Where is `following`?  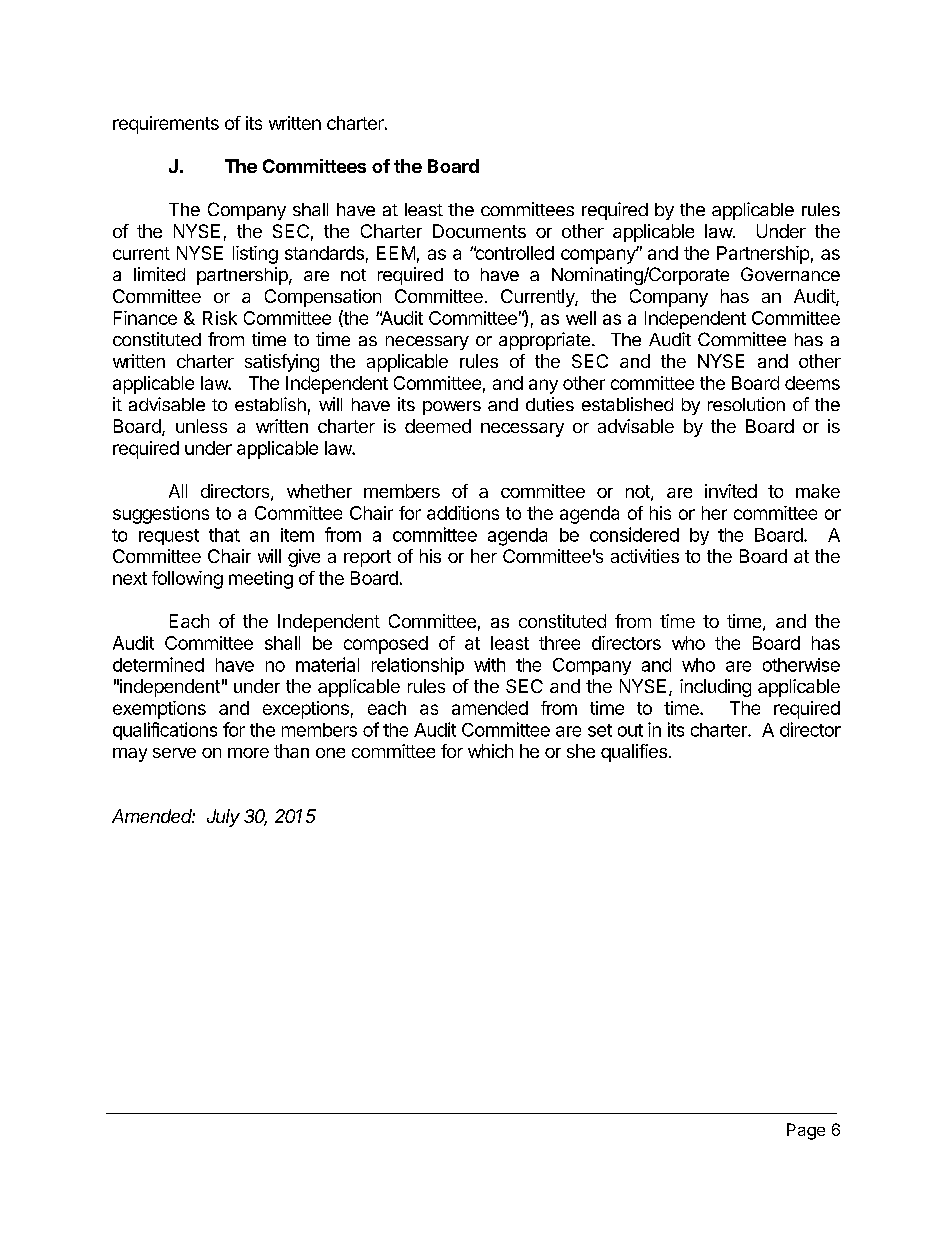 following is located at coordinates (187, 580).
